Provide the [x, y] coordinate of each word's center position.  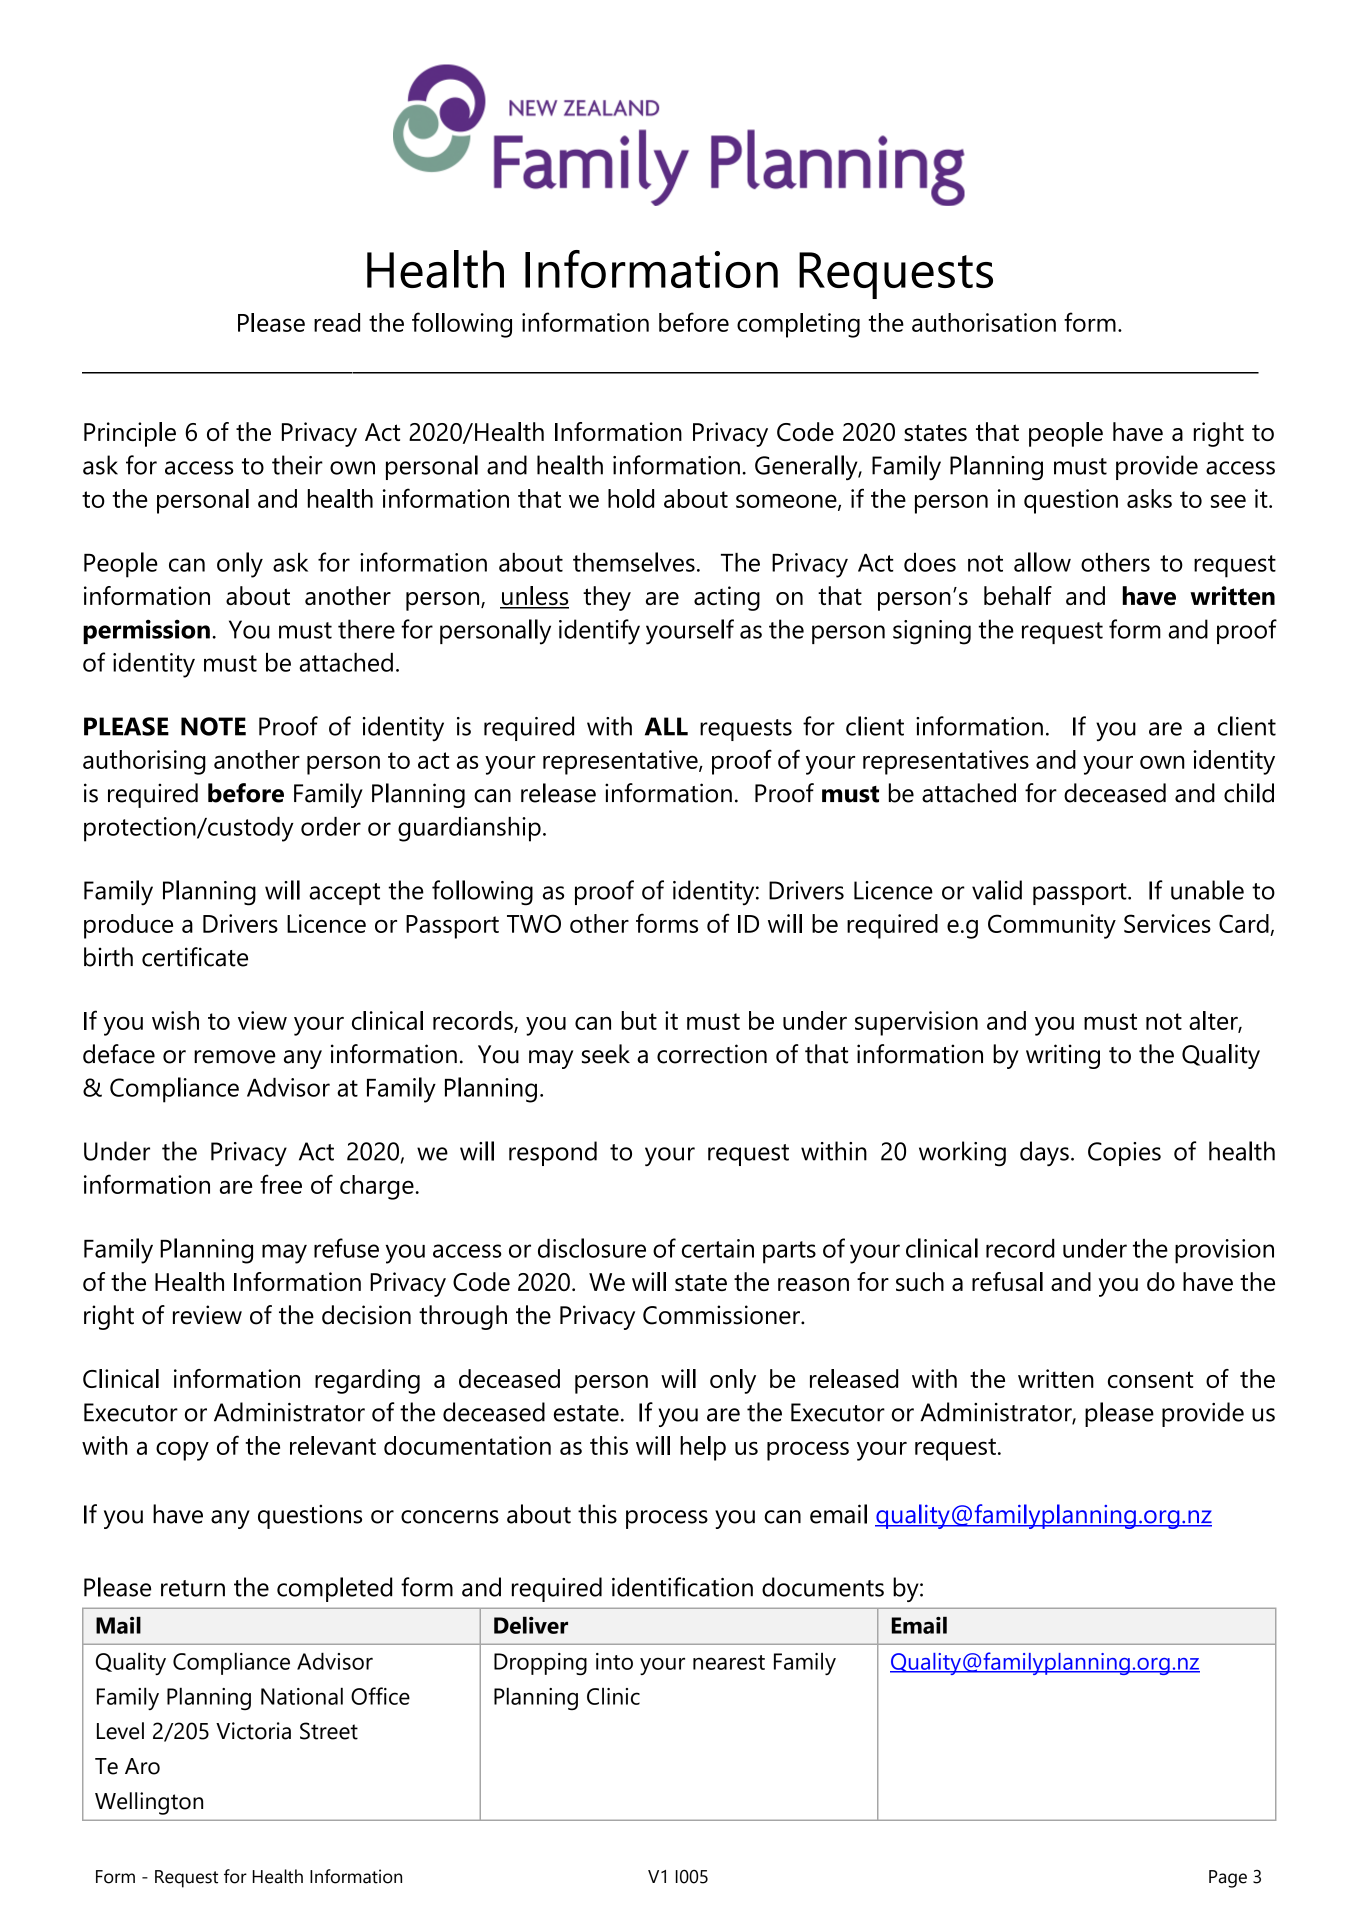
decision [366, 1315]
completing [798, 325]
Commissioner [722, 1315]
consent [1150, 1379]
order [331, 826]
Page [1228, 1879]
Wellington [149, 1803]
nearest [729, 1662]
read [337, 322]
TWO [534, 923]
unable [1207, 890]
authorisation [984, 322]
